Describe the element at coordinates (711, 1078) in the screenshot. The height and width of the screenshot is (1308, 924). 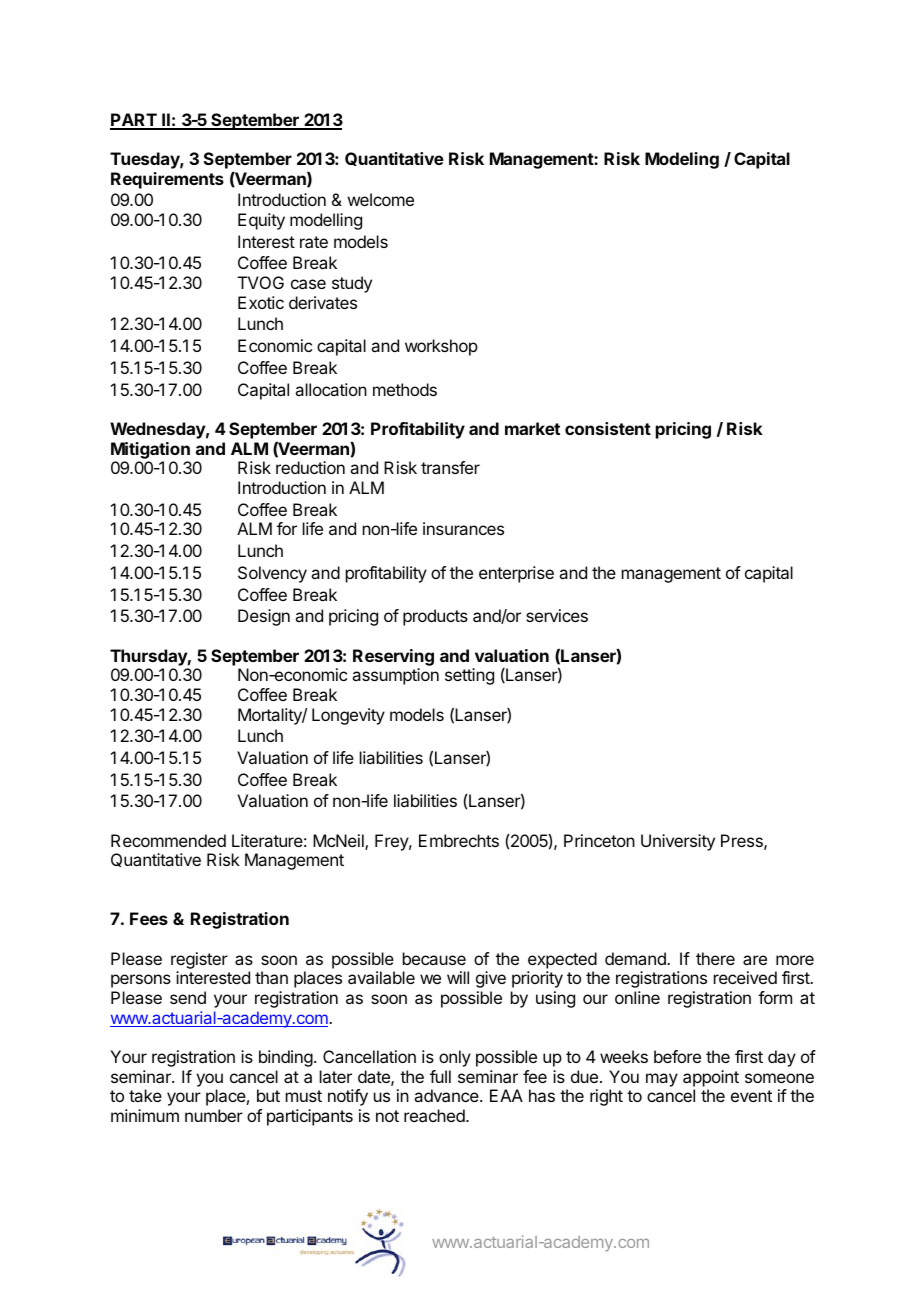
I see `appoint` at that location.
